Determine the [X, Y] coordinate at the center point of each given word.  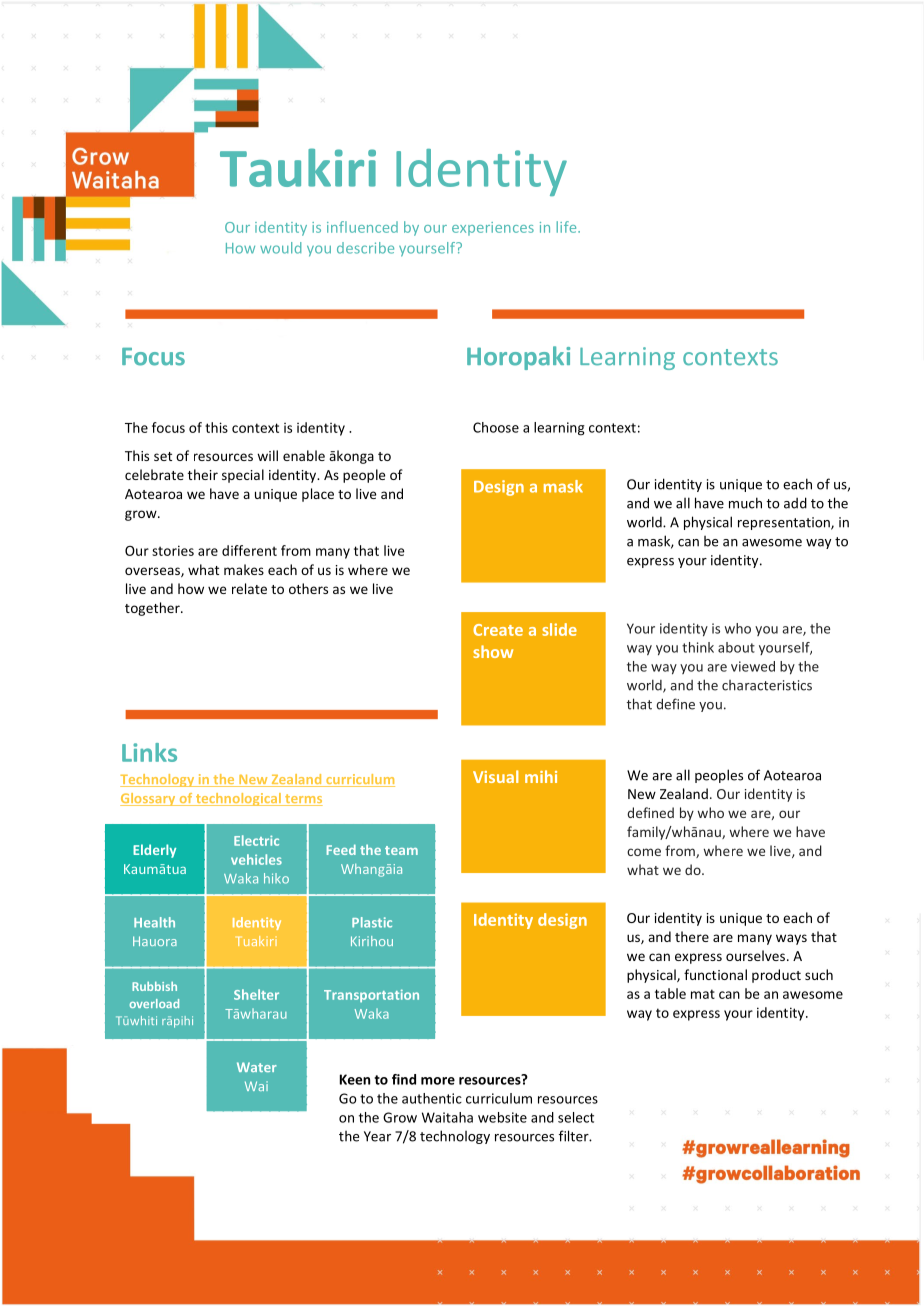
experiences [493, 229]
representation [785, 523]
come [644, 852]
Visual [495, 776]
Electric [256, 840]
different [249, 550]
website [502, 1117]
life [567, 227]
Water [257, 1067]
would [280, 248]
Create [498, 630]
